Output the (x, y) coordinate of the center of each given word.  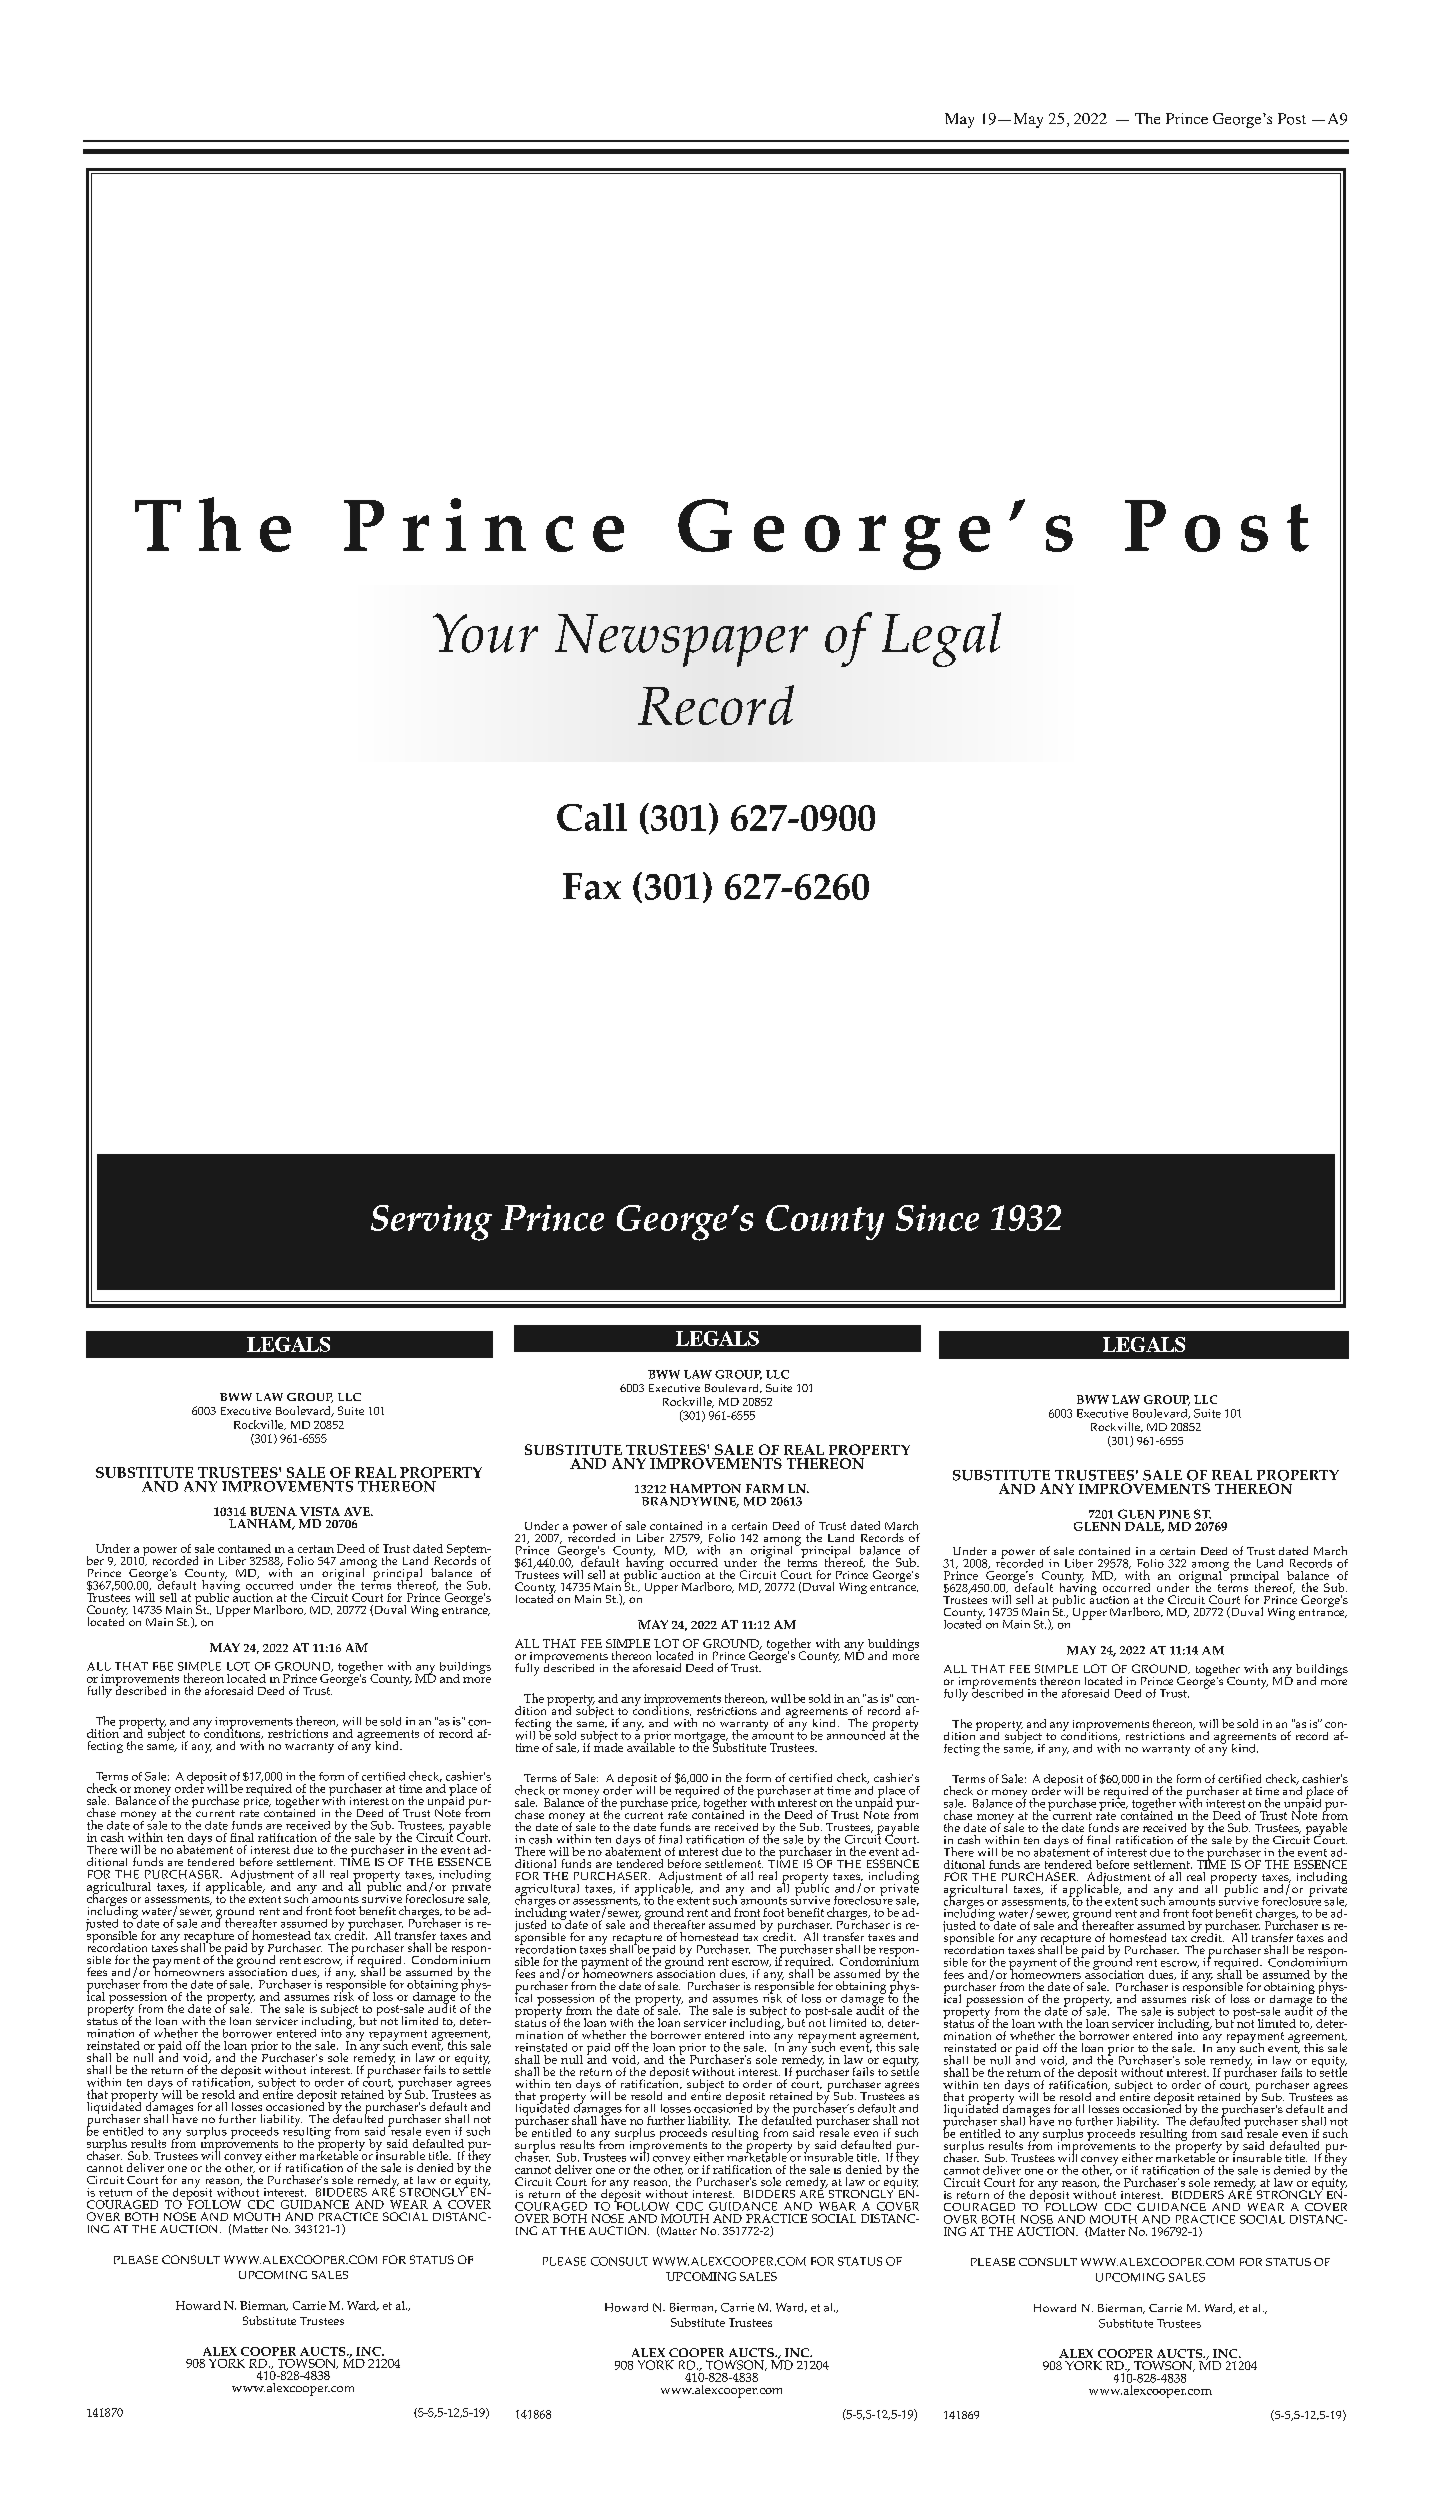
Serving (431, 1223)
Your (485, 633)
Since (937, 1218)
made (608, 1746)
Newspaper (681, 640)
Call (592, 817)
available (651, 1746)
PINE (1174, 1514)
